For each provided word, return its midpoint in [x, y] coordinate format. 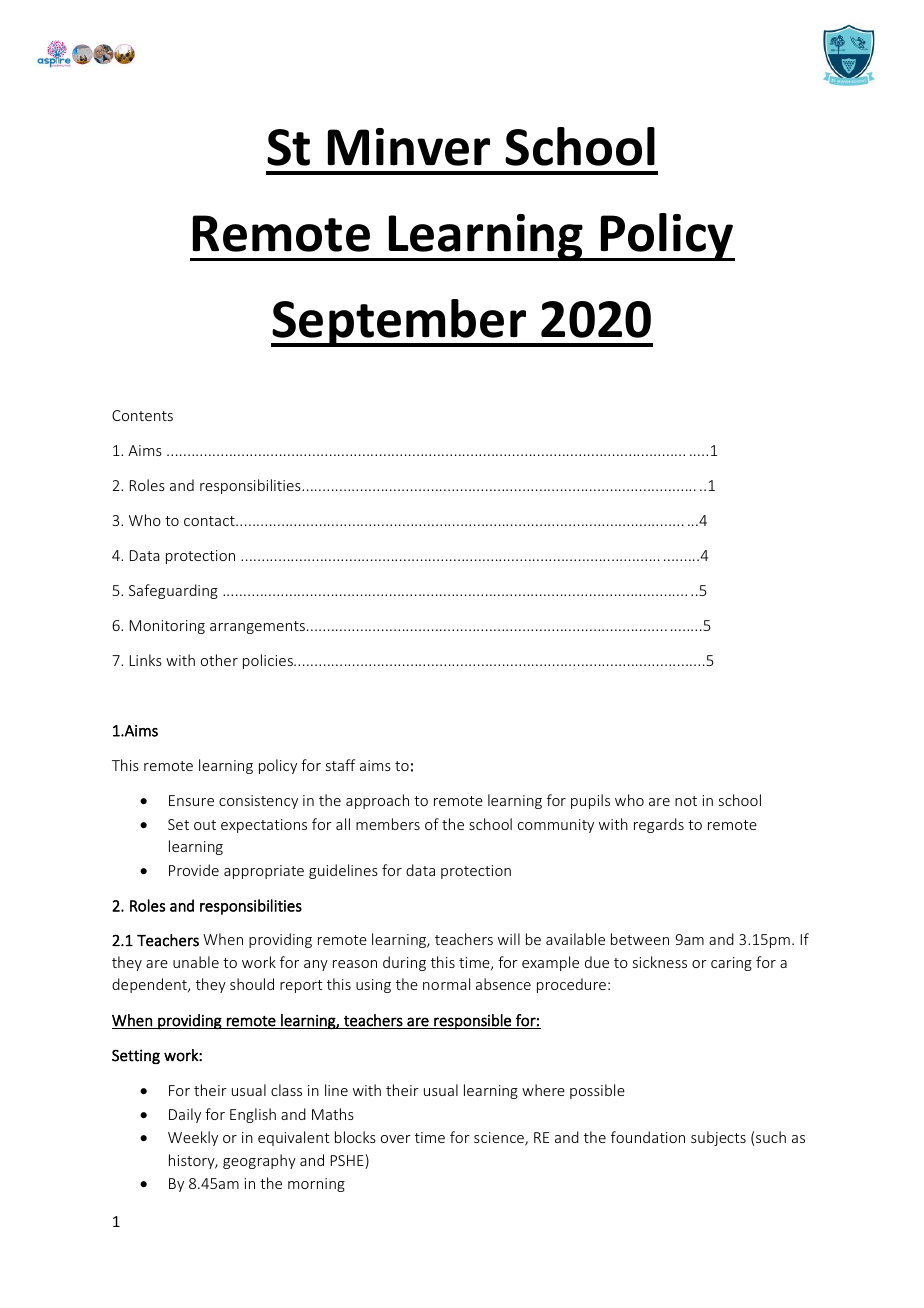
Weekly [193, 1138]
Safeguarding [173, 591]
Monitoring [167, 627]
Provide [194, 870]
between [640, 939]
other [219, 660]
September [400, 323]
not [686, 801]
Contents [142, 415]
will [509, 939]
